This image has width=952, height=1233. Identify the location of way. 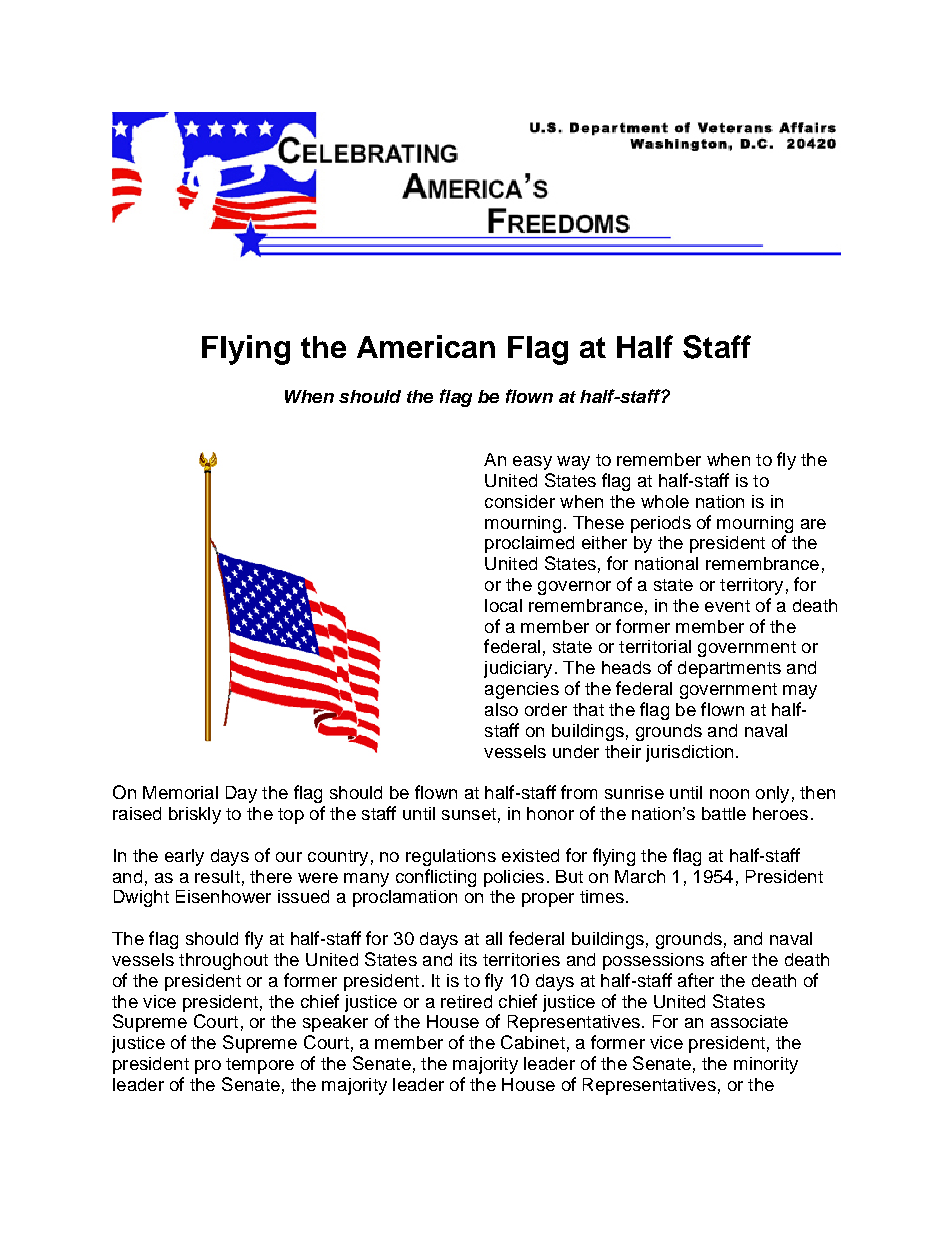
(573, 463).
